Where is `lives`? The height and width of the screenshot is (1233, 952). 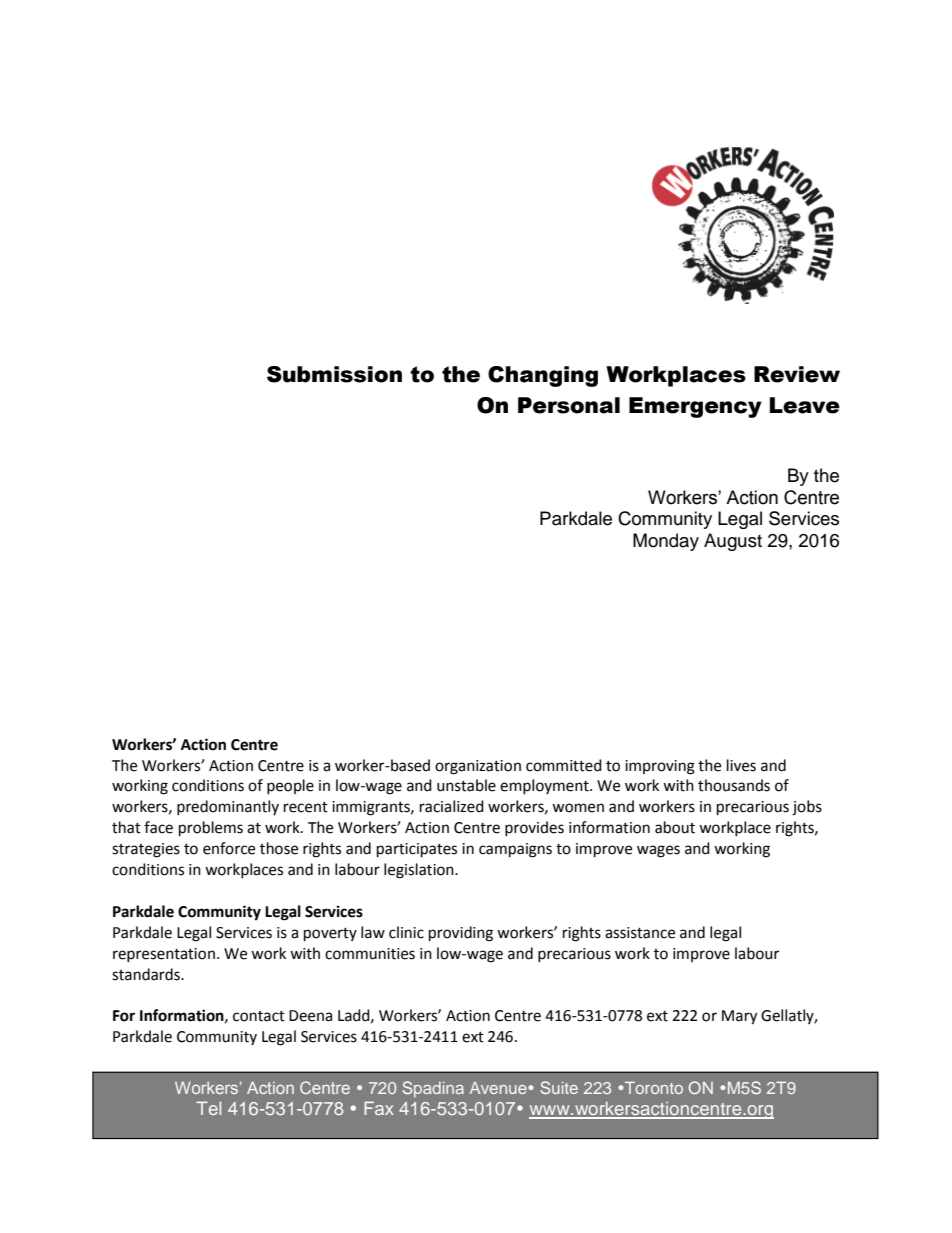
lives is located at coordinates (741, 765).
